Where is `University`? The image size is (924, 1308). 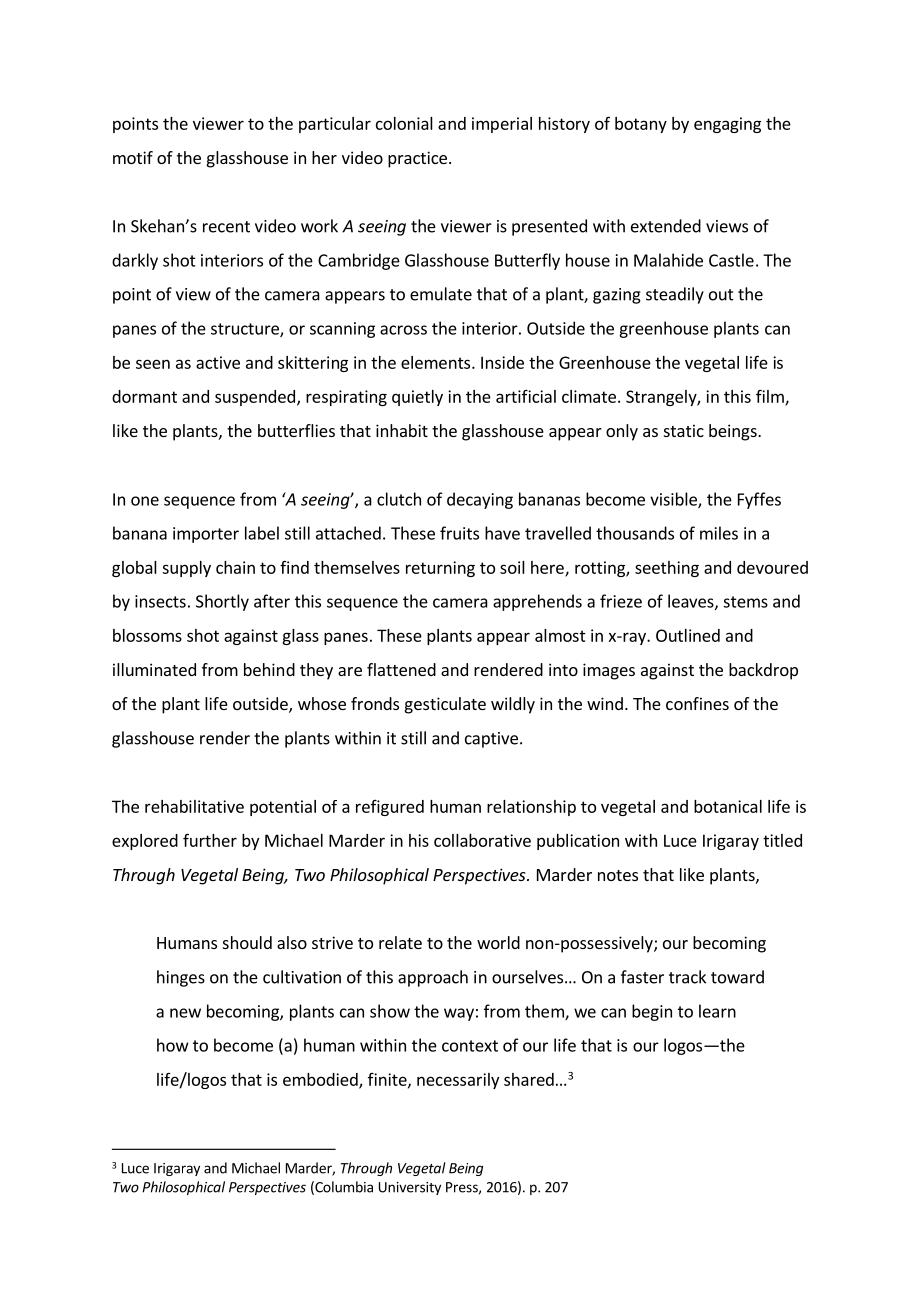
University is located at coordinates (410, 1188).
